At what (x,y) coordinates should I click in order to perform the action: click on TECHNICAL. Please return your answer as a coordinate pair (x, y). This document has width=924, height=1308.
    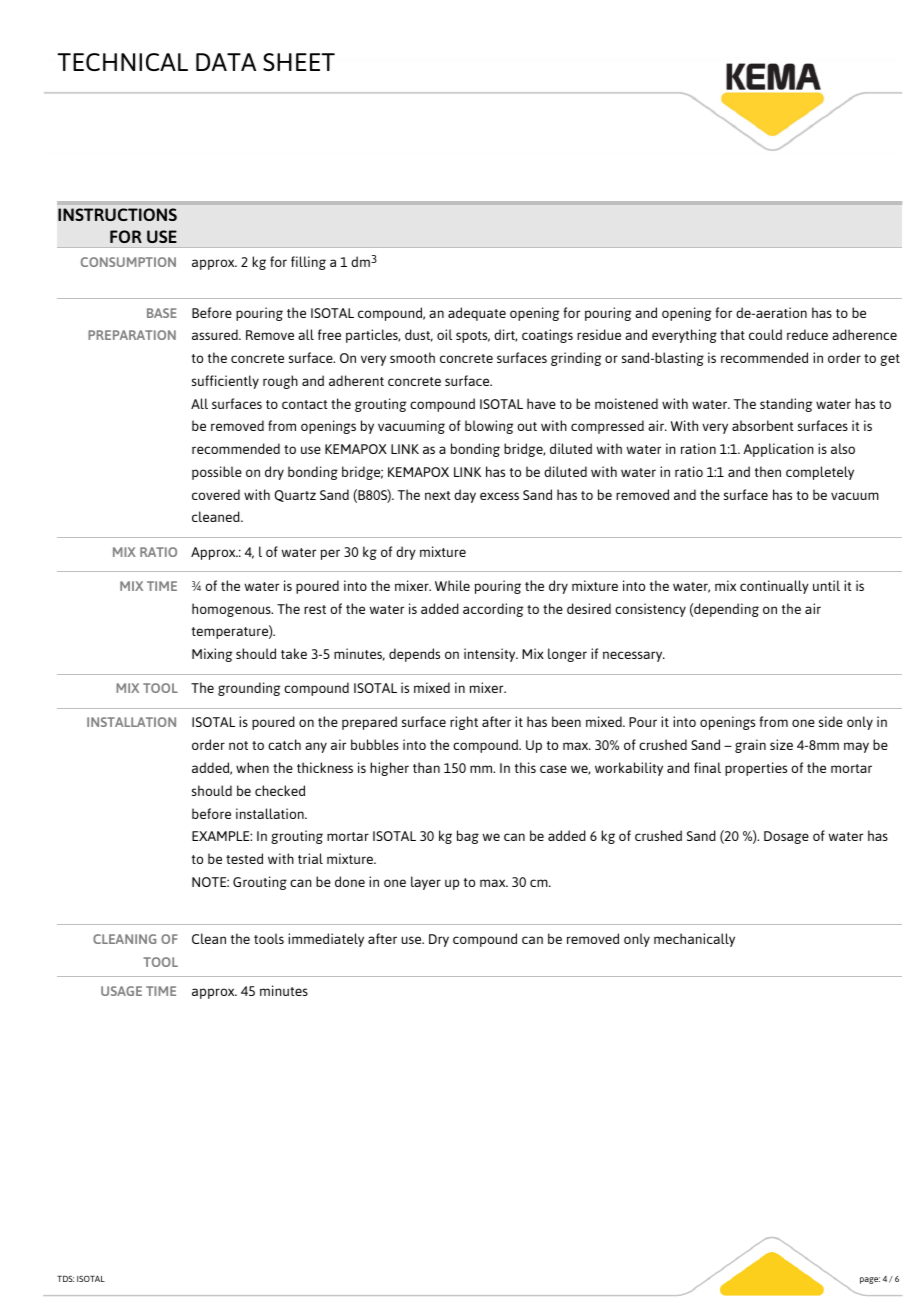
    Looking at the image, I should click on (122, 62).
